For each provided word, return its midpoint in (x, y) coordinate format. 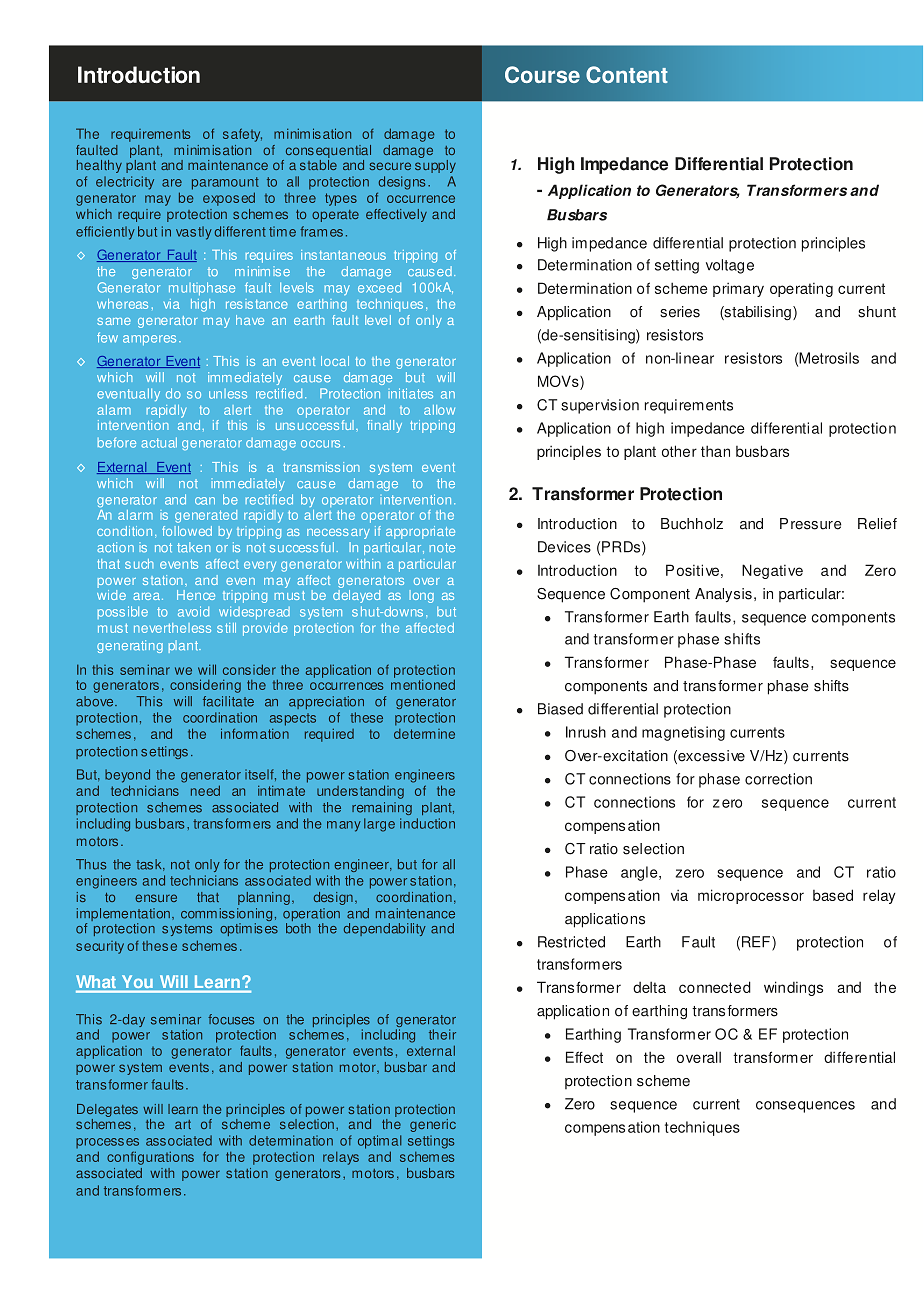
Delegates (107, 1110)
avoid (193, 611)
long (421, 596)
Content (627, 74)
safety (242, 135)
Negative (772, 571)
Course (542, 74)
